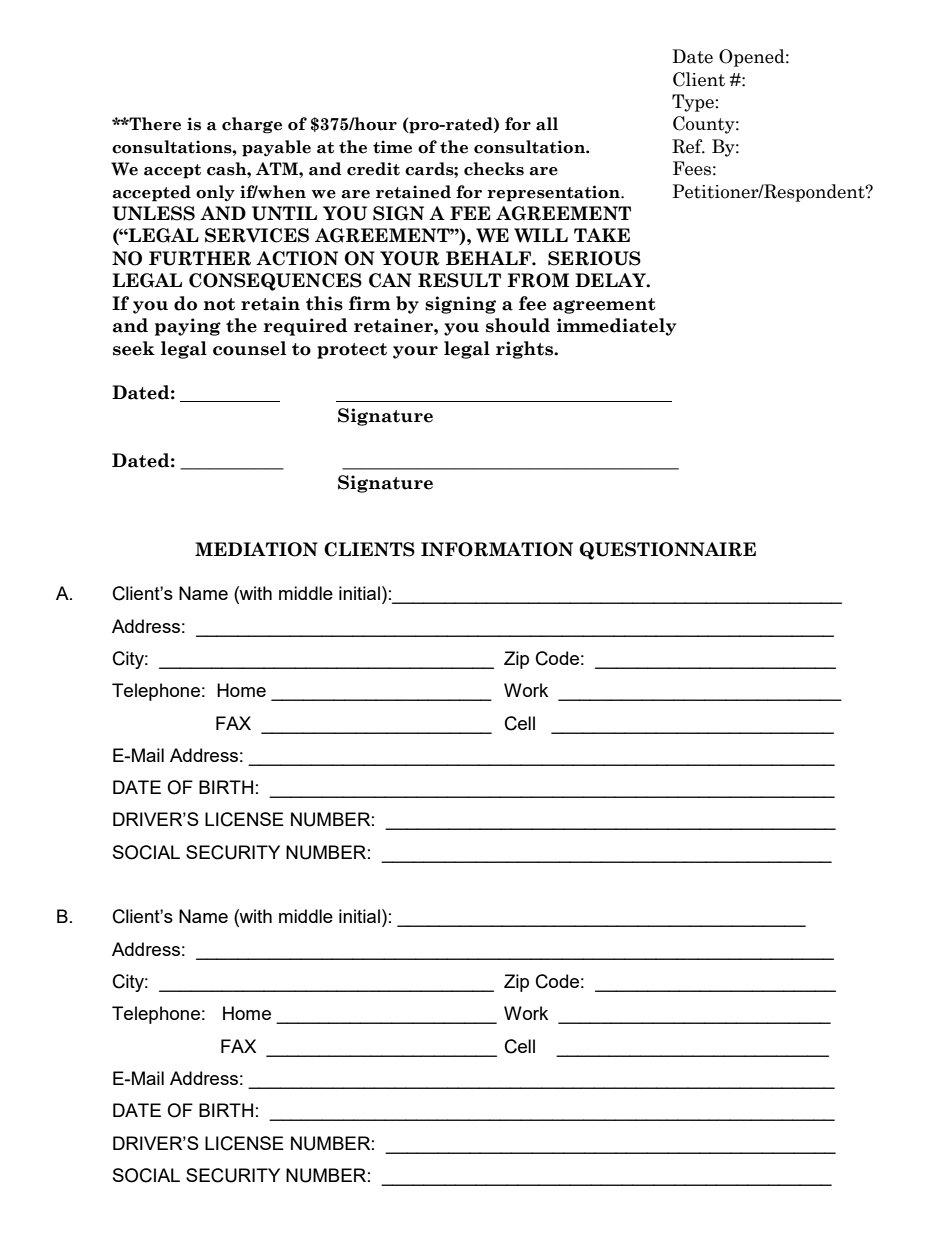 The image size is (952, 1233). What do you see at coordinates (392, 147) in the screenshot?
I see `time` at bounding box center [392, 147].
